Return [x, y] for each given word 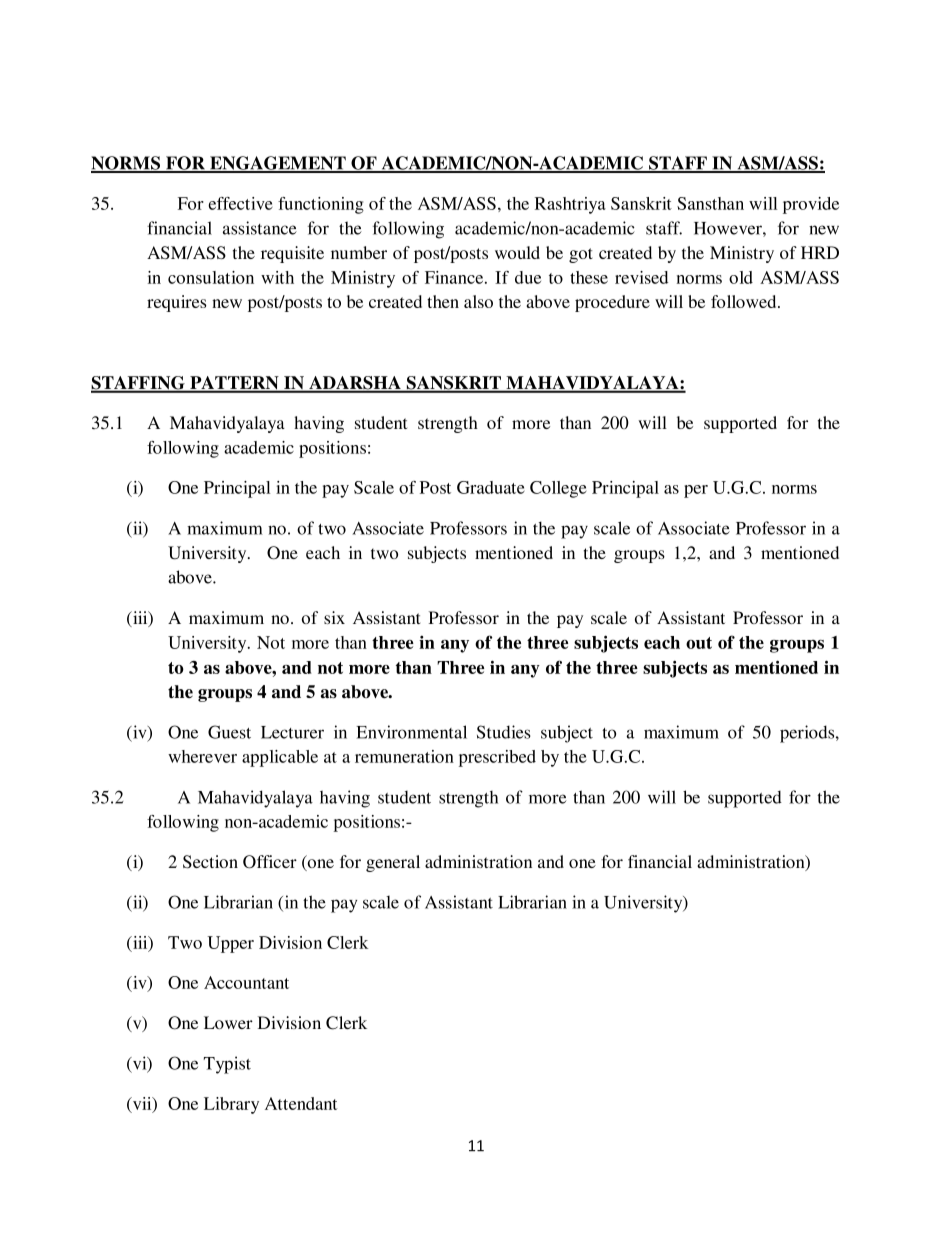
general [393, 863]
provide [811, 205]
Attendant [301, 1103]
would [517, 252]
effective [240, 203]
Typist [227, 1065]
